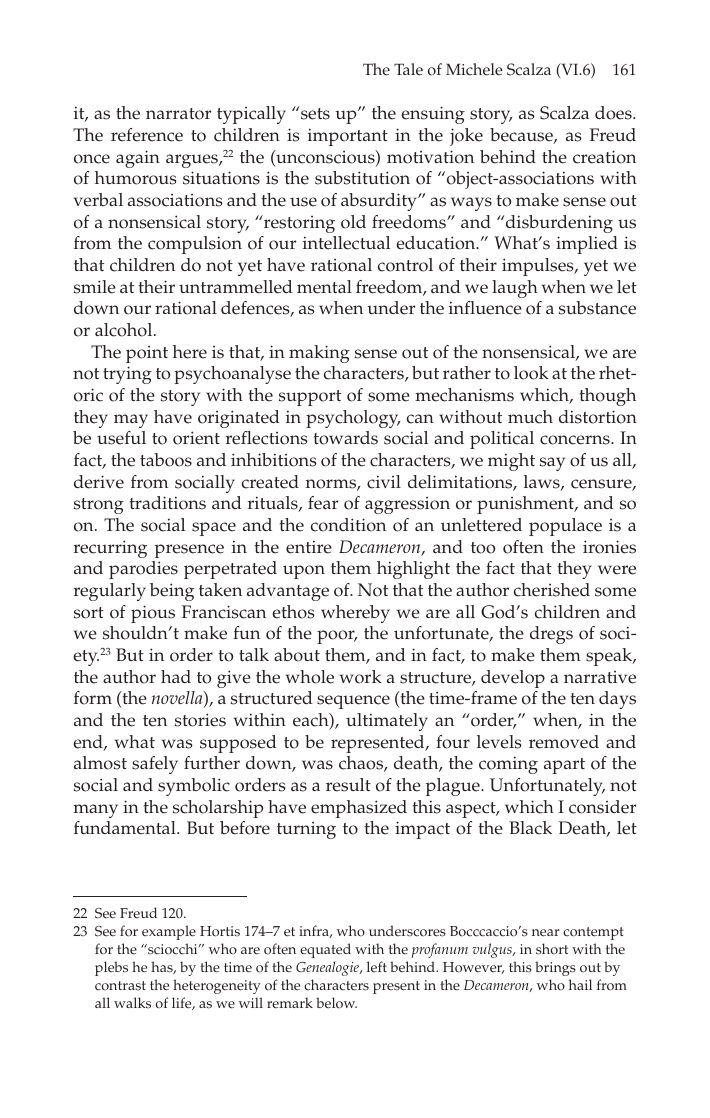 The width and height of the screenshot is (710, 1118). What do you see at coordinates (555, 968) in the screenshot?
I see `brings` at bounding box center [555, 968].
